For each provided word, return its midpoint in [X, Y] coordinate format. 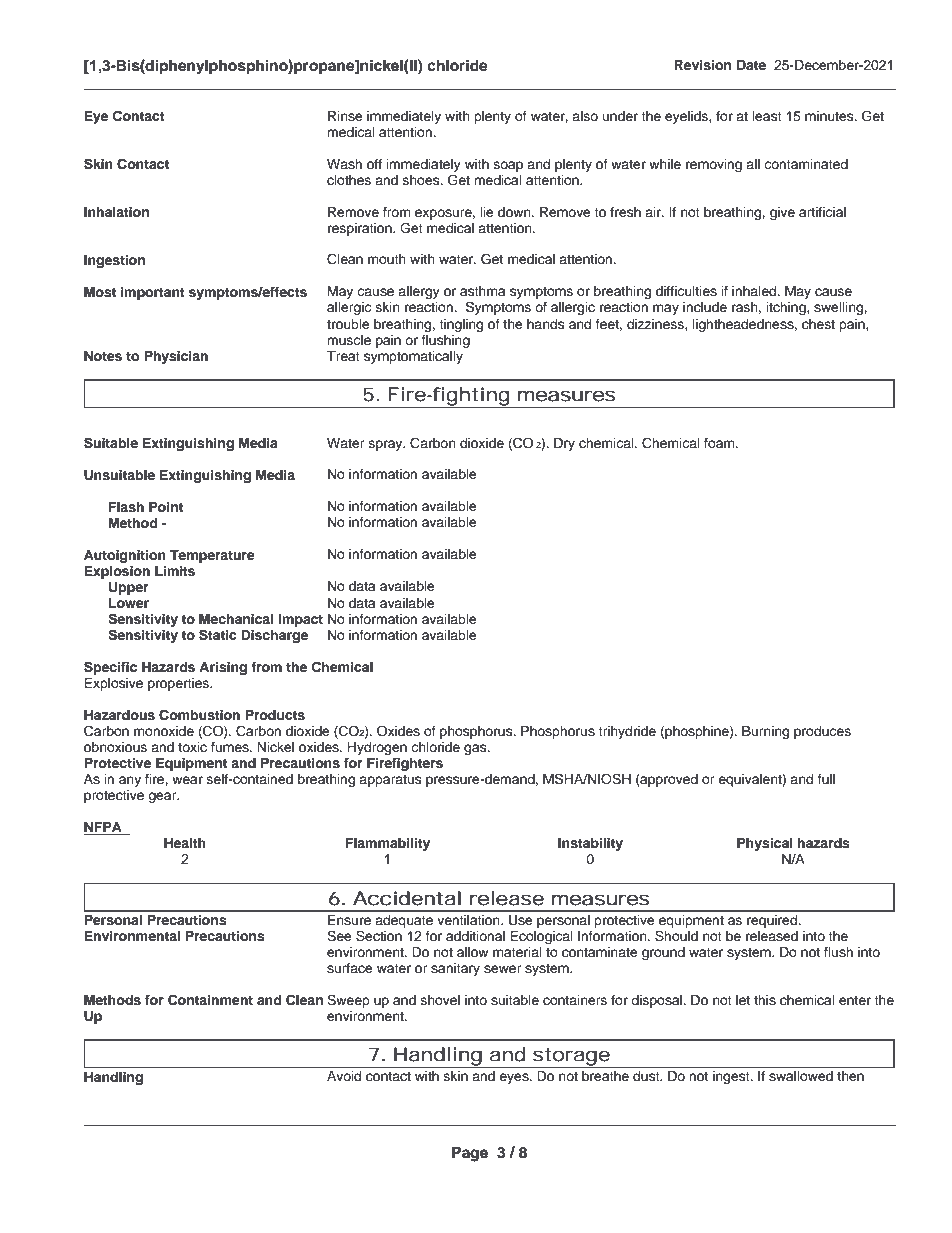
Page [470, 1154]
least [767, 116]
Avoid [344, 1076]
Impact [300, 620]
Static [217, 635]
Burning [765, 732]
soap [508, 166]
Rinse [345, 116]
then [850, 1076]
